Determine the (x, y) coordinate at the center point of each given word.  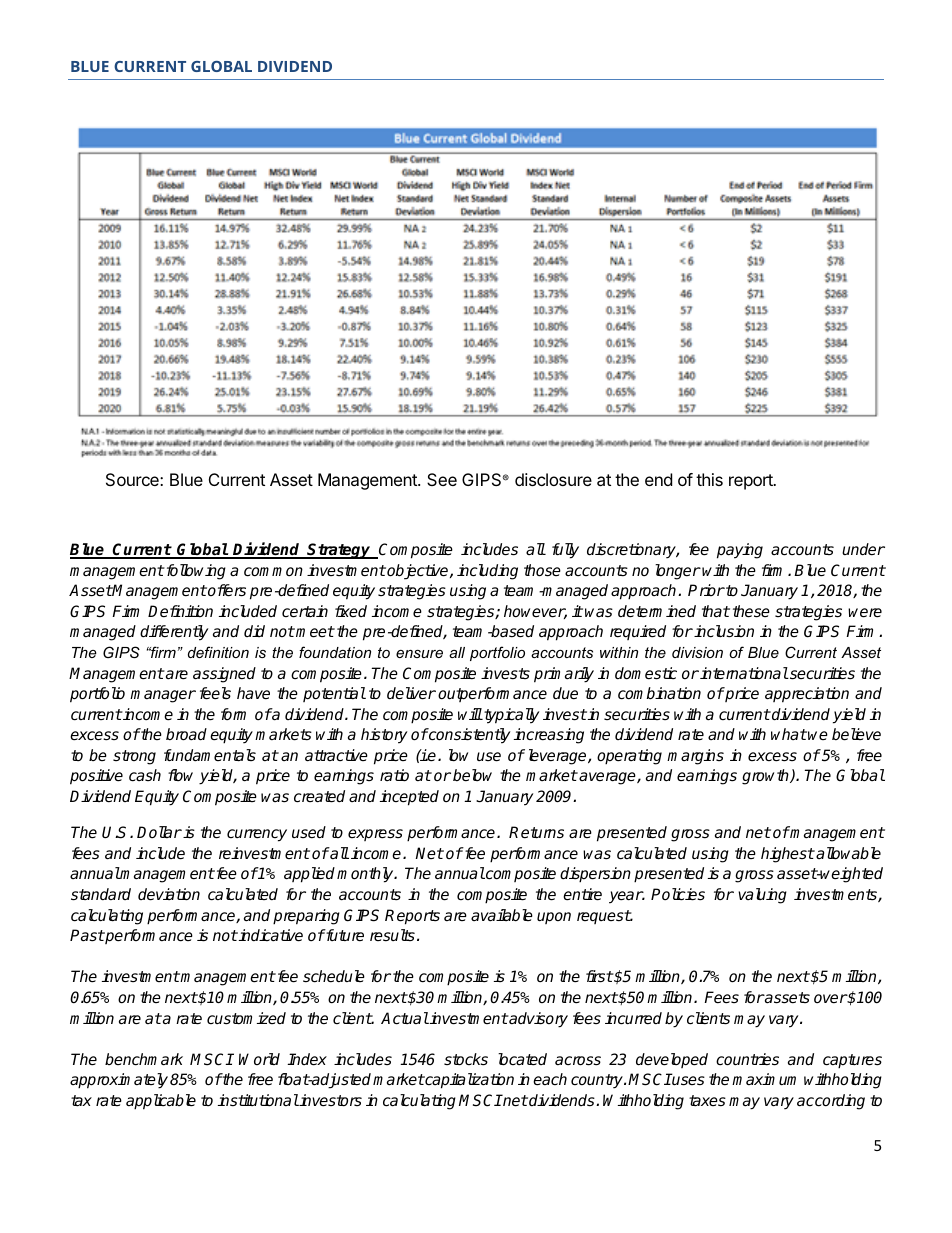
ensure (419, 654)
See (442, 479)
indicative (270, 935)
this (709, 479)
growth (766, 777)
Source (133, 479)
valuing (762, 896)
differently (174, 633)
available (502, 915)
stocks (466, 1059)
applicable (161, 1102)
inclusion (724, 631)
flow (180, 775)
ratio (394, 775)
